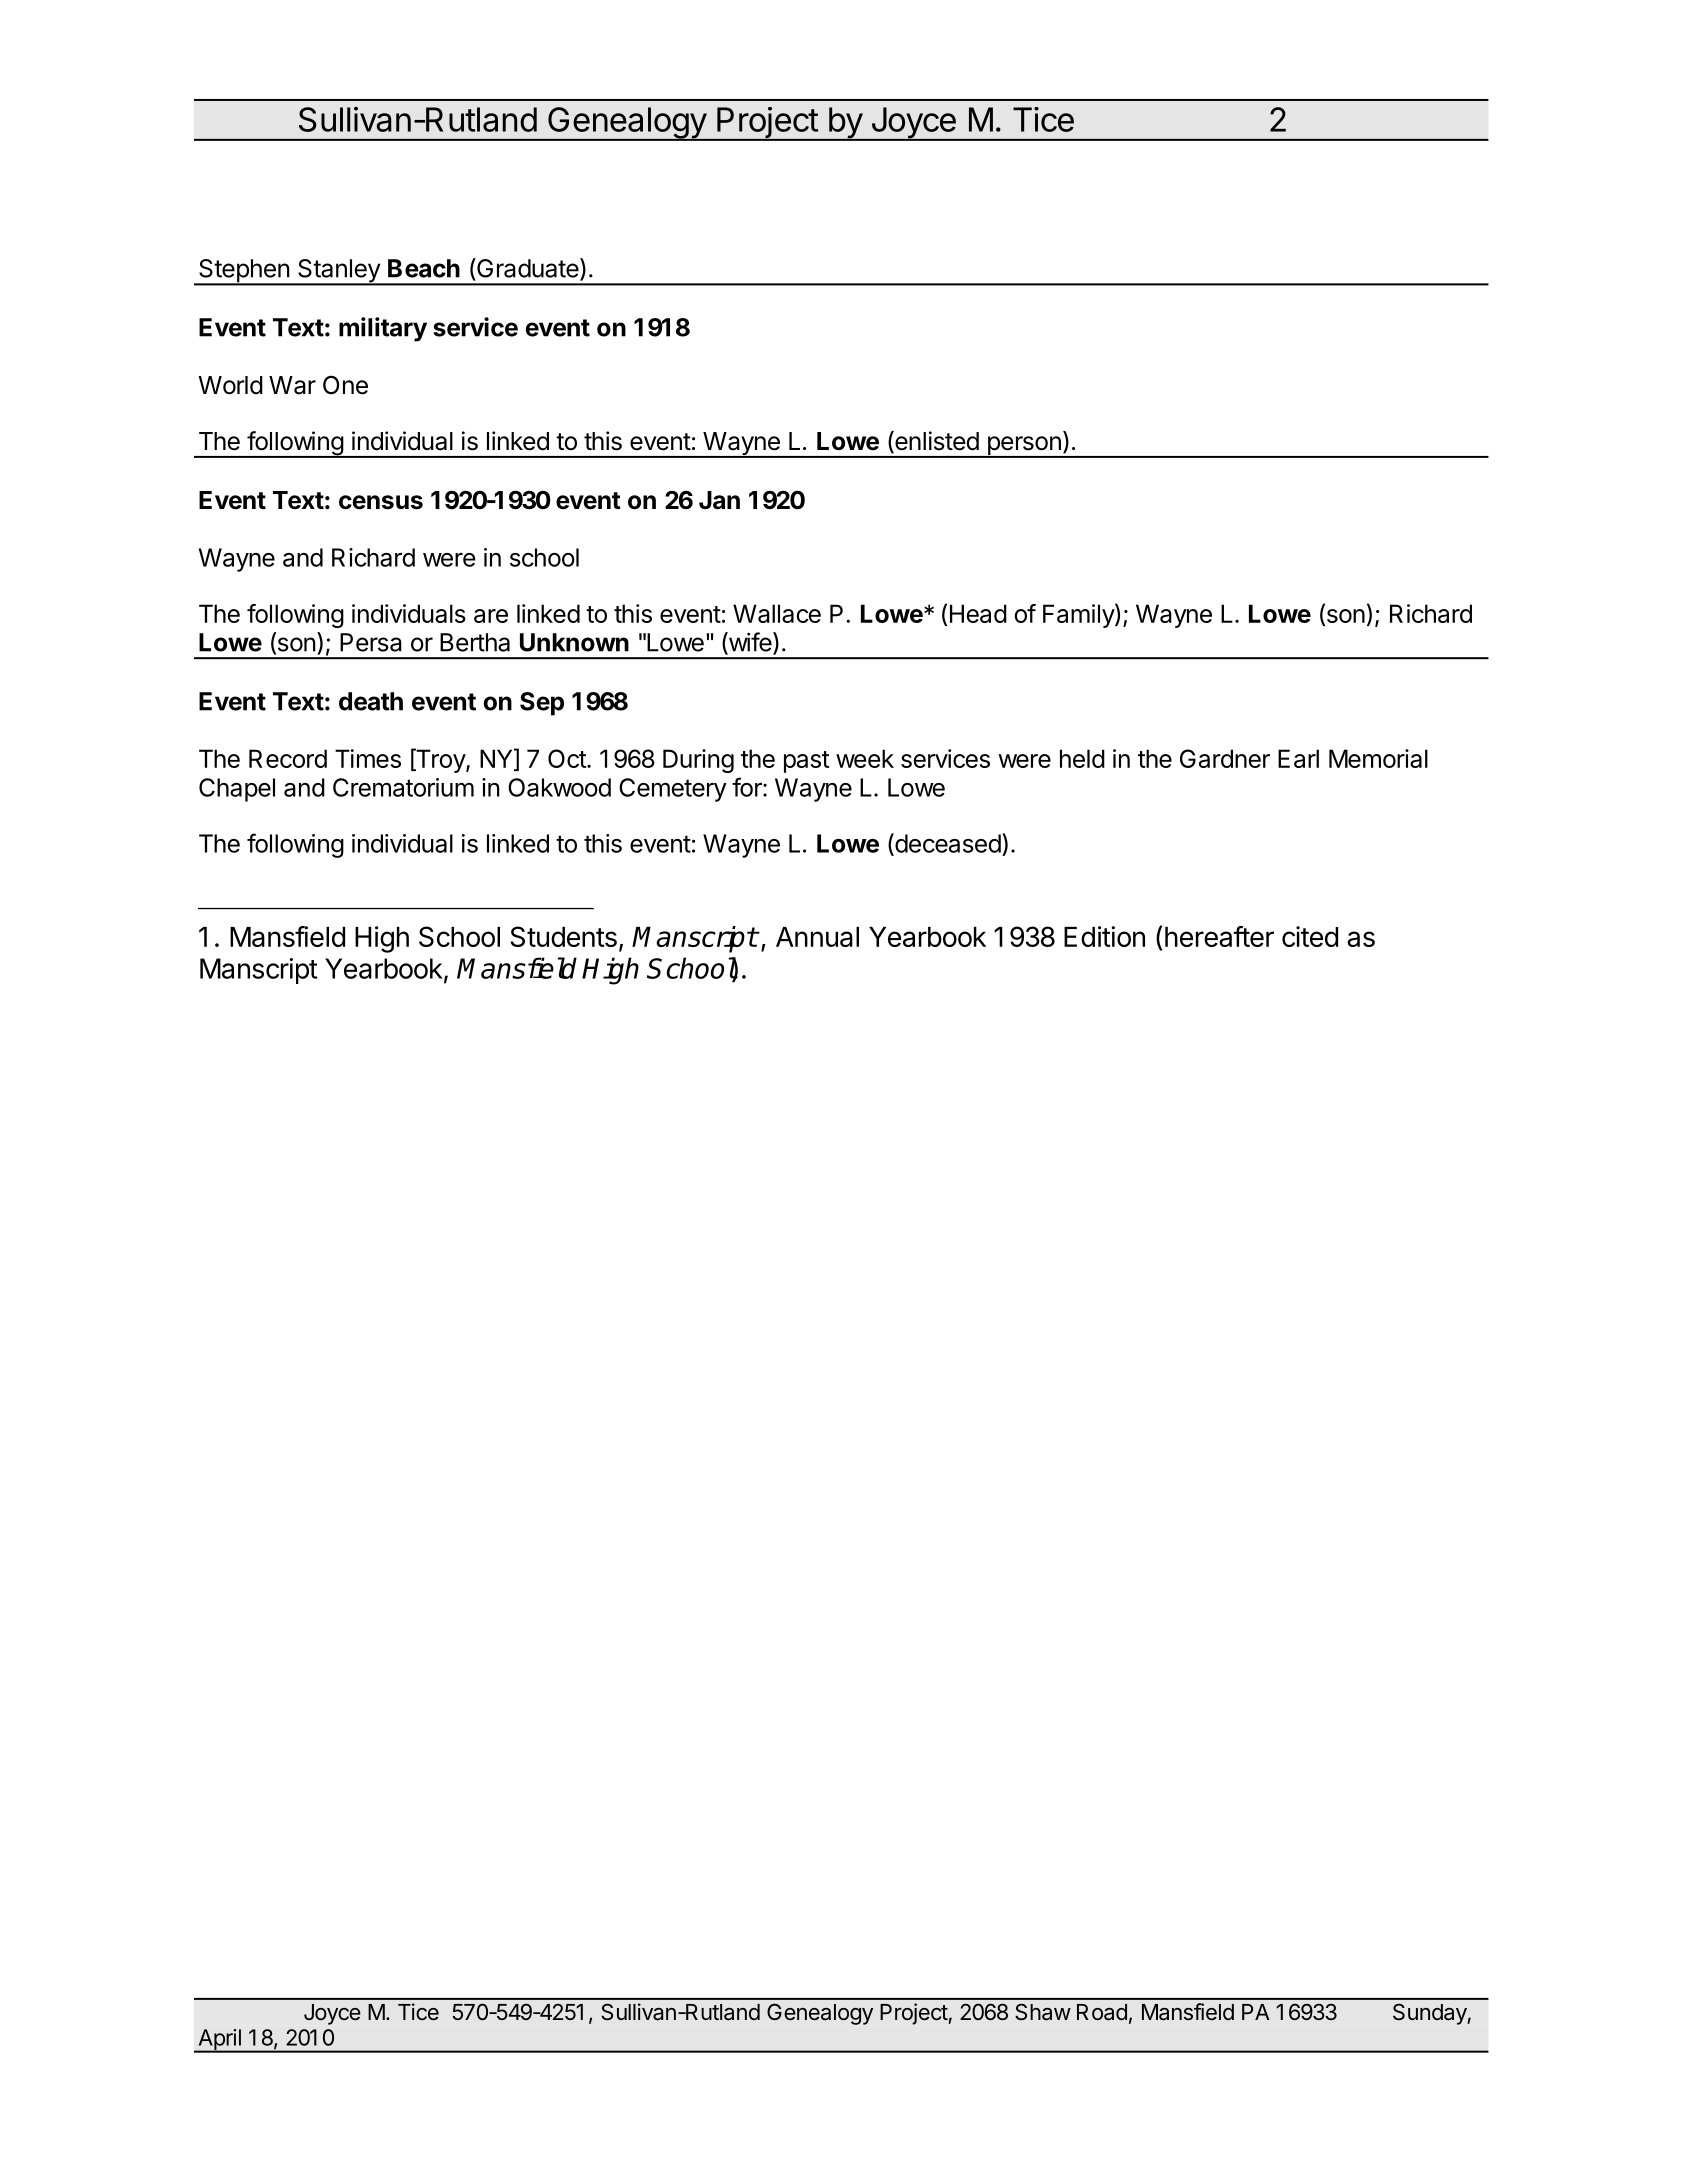  Describe the element at coordinates (936, 442) in the screenshot. I see `enlisted` at that location.
